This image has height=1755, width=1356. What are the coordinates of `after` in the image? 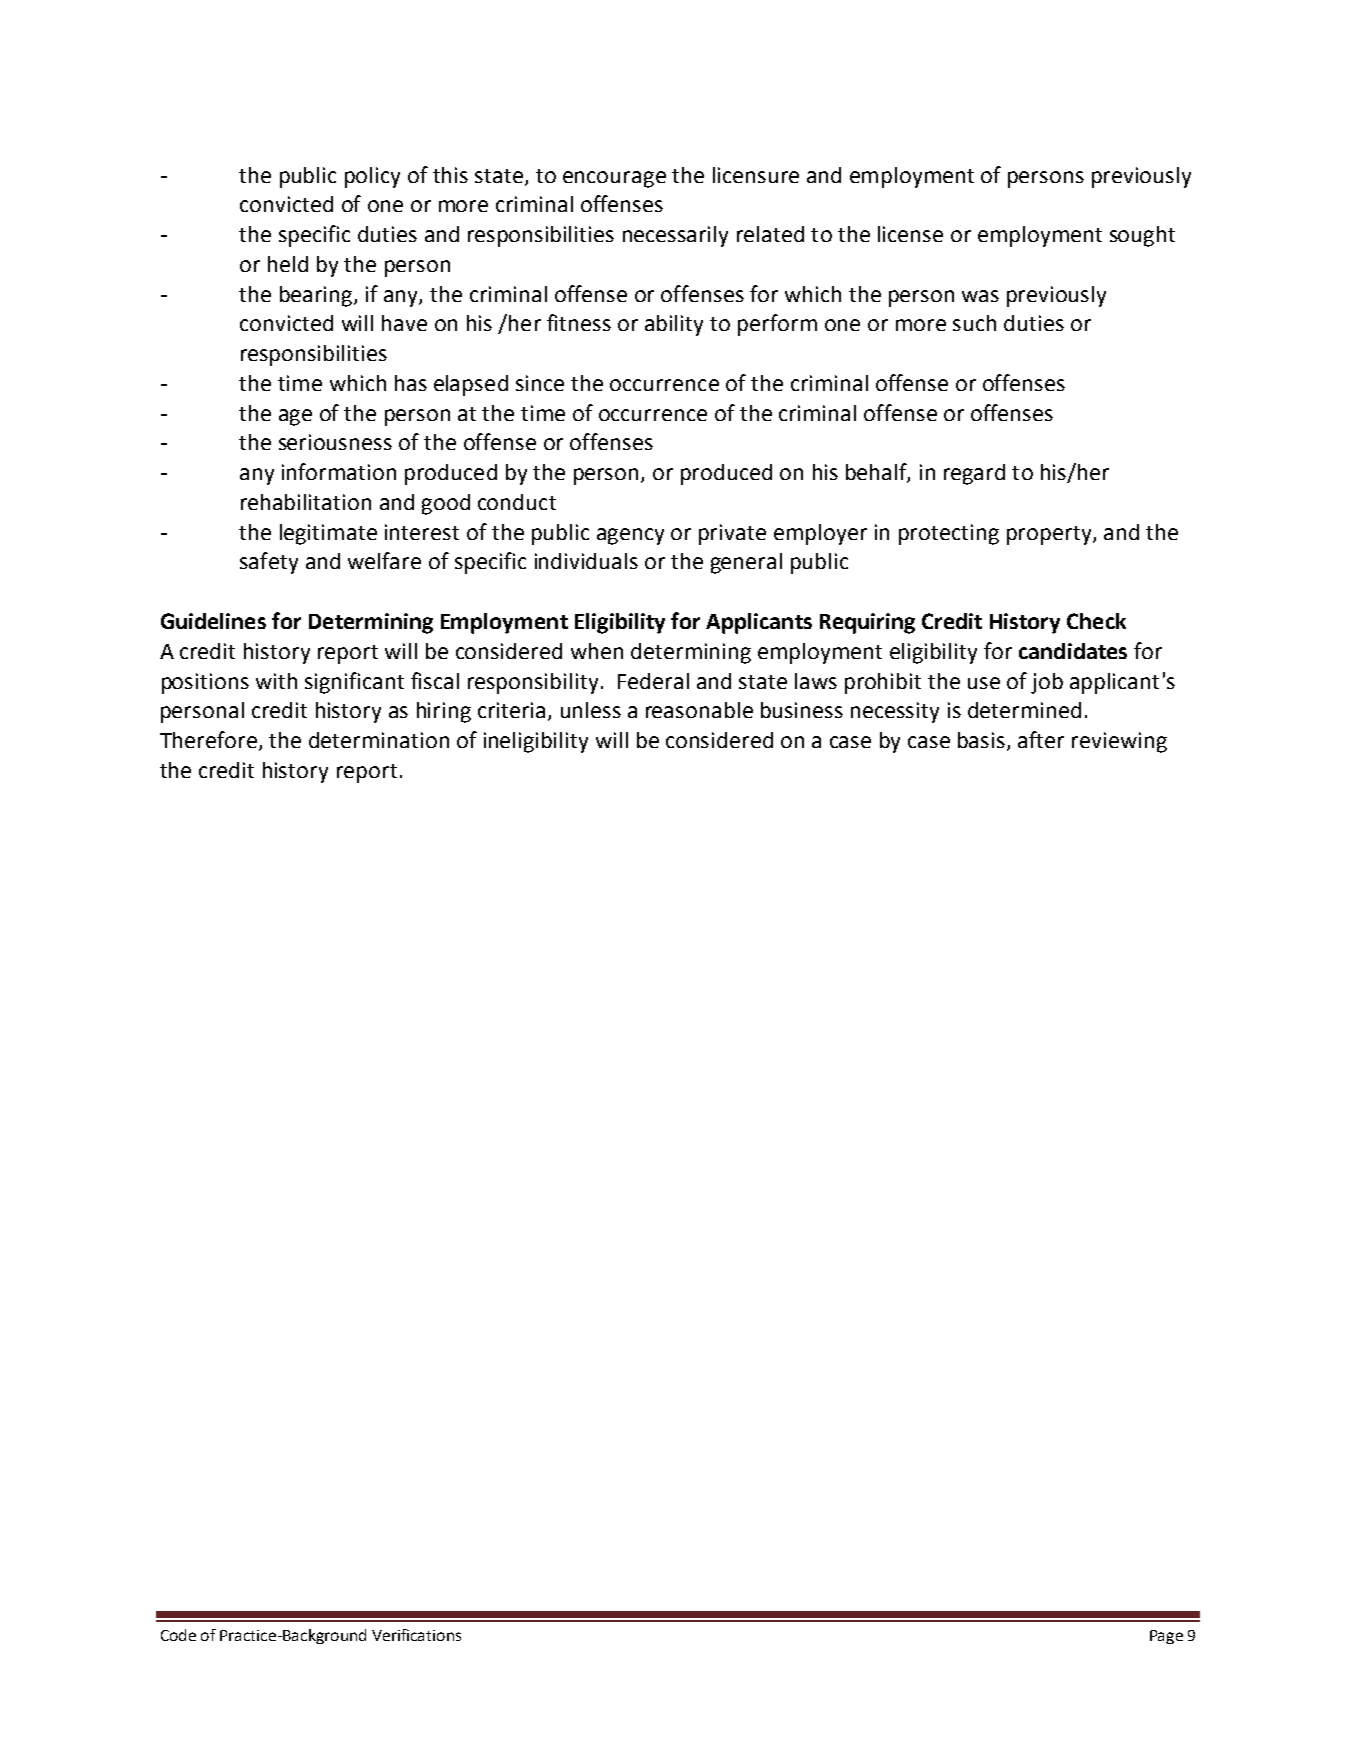 It's located at (1041, 739).
